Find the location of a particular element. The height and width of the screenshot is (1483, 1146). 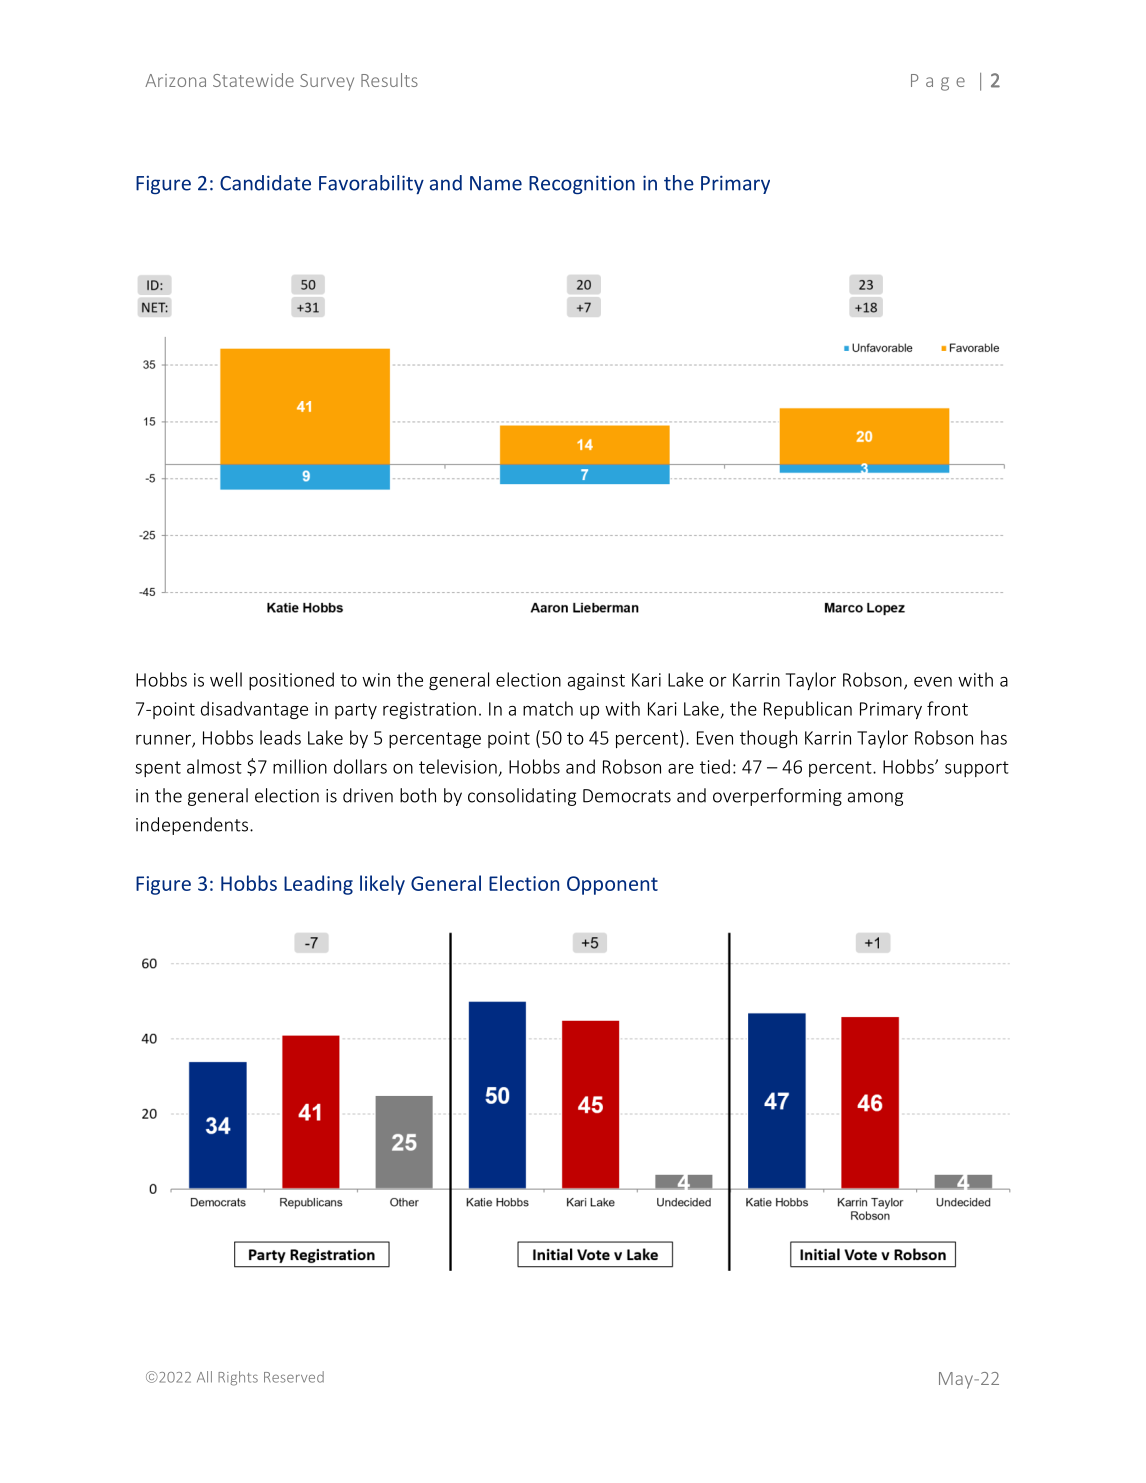

well is located at coordinates (226, 679).
